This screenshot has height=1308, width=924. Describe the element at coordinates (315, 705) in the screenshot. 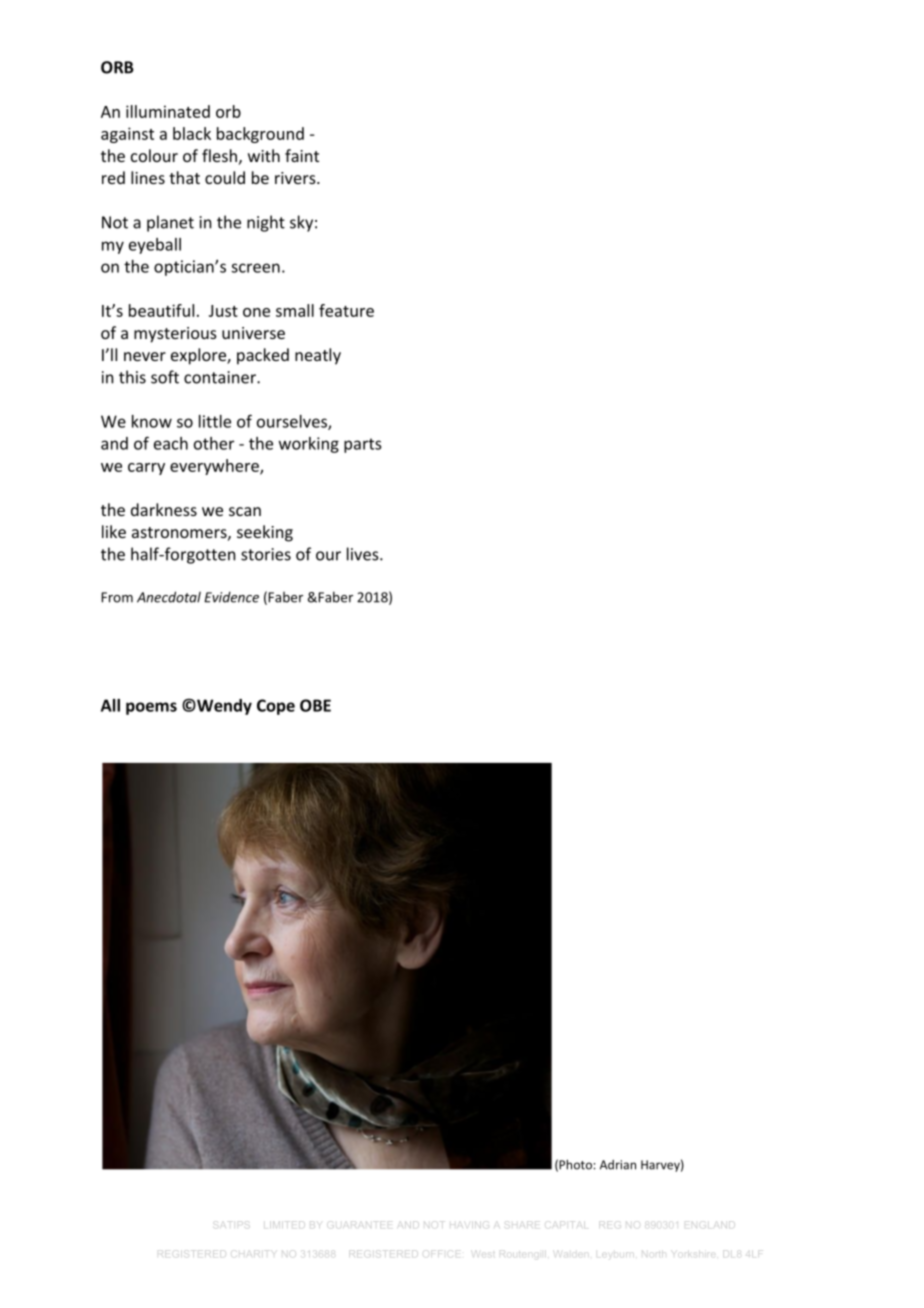

I see `OBE` at that location.
